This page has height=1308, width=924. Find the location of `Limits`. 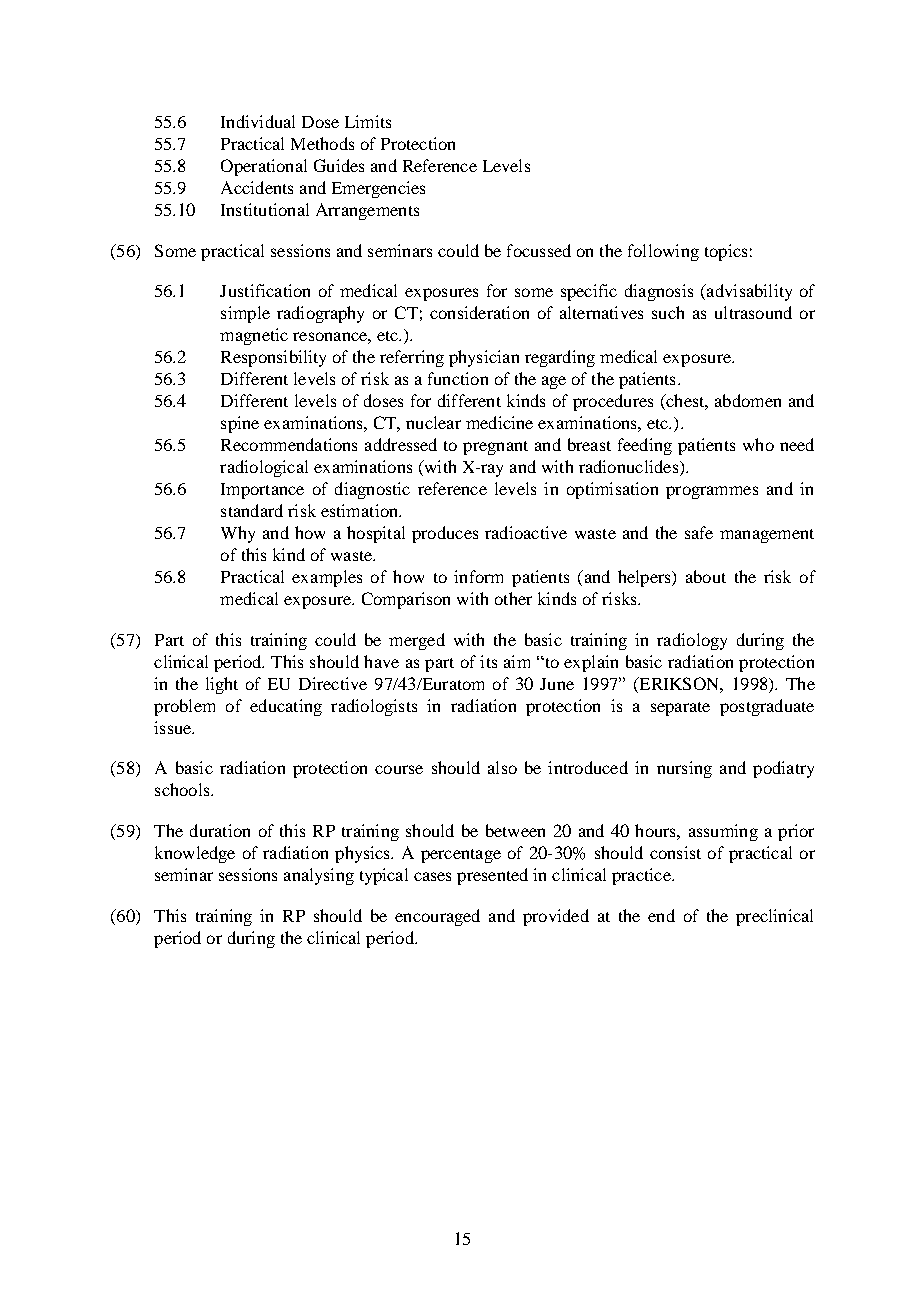

Limits is located at coordinates (368, 121).
